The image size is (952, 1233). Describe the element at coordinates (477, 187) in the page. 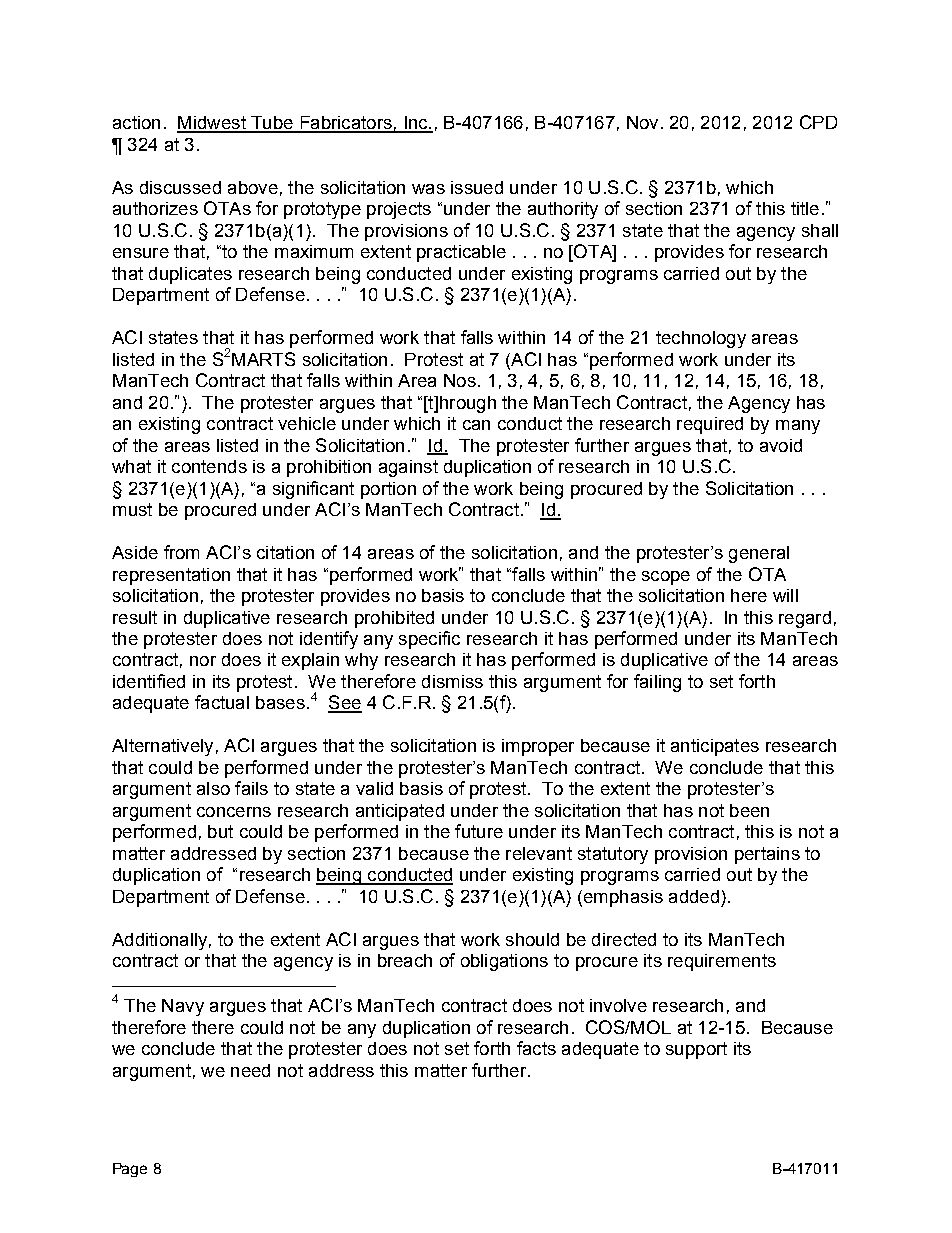

I see `issued` at that location.
